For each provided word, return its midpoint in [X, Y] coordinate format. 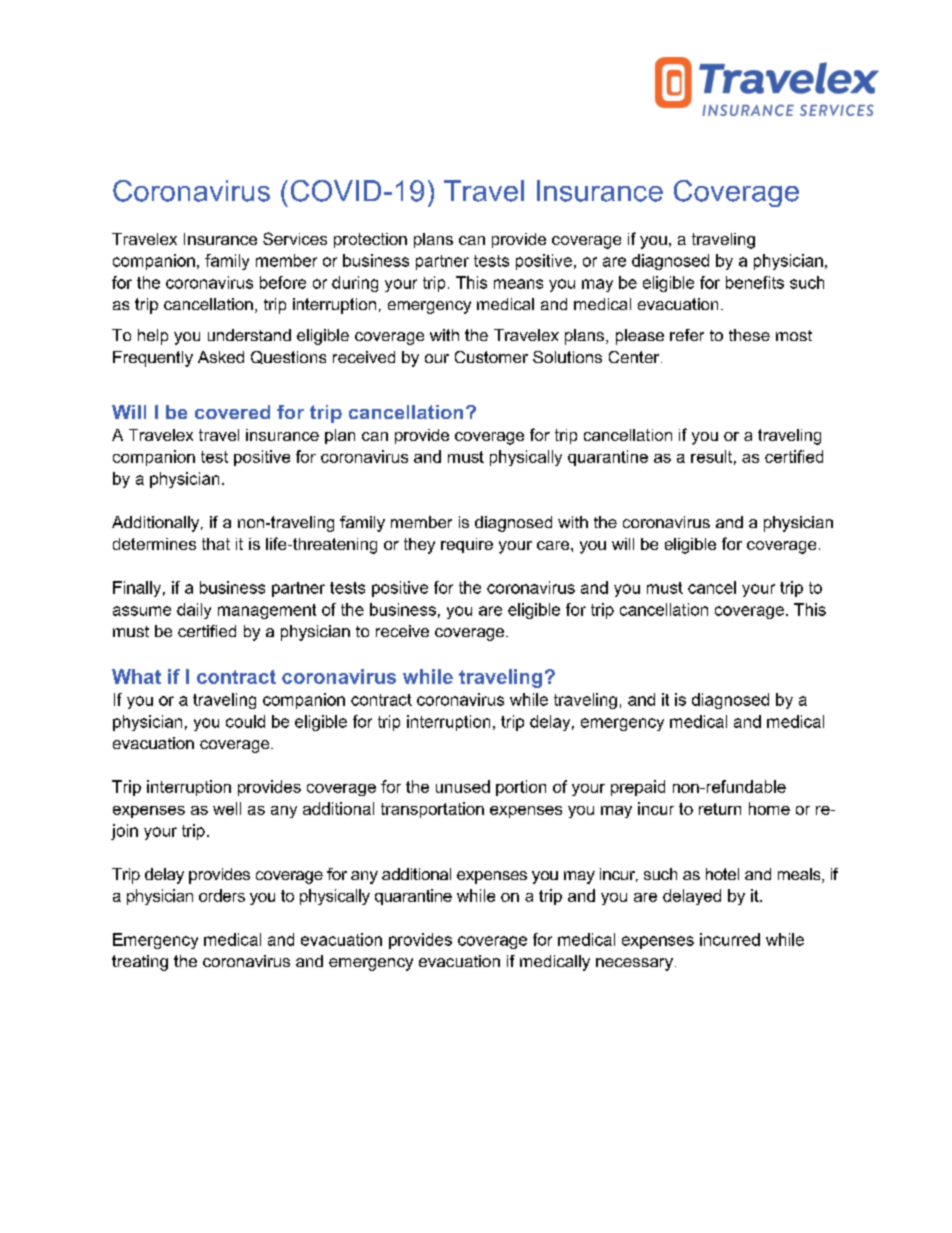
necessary [634, 964]
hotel [722, 874]
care [554, 545]
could [245, 721]
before [283, 282]
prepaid [638, 788]
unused [463, 786]
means [518, 284]
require [467, 545]
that [216, 544]
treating [140, 963]
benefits [755, 282]
